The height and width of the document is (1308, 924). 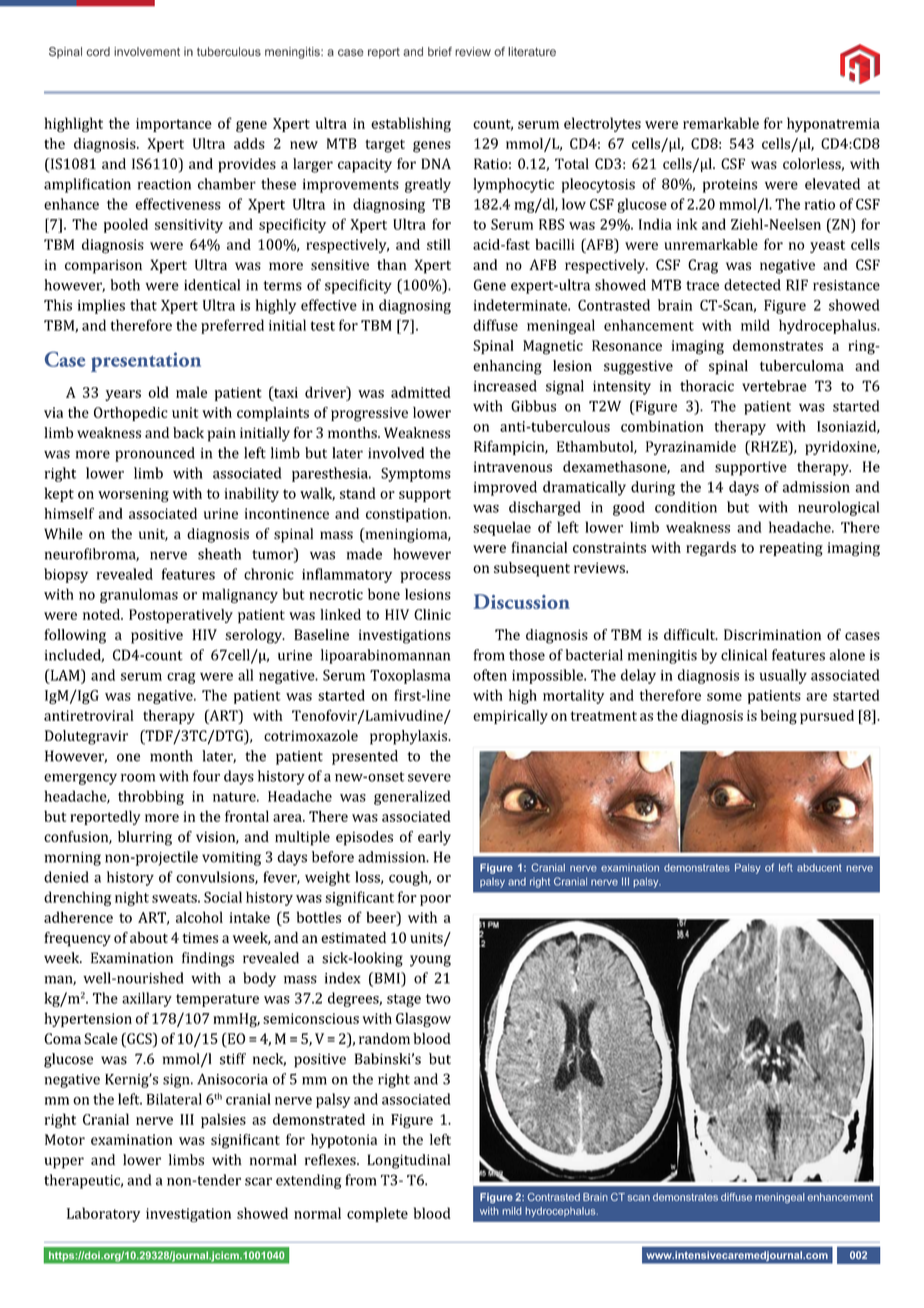 I want to click on poor, so click(x=435, y=900).
